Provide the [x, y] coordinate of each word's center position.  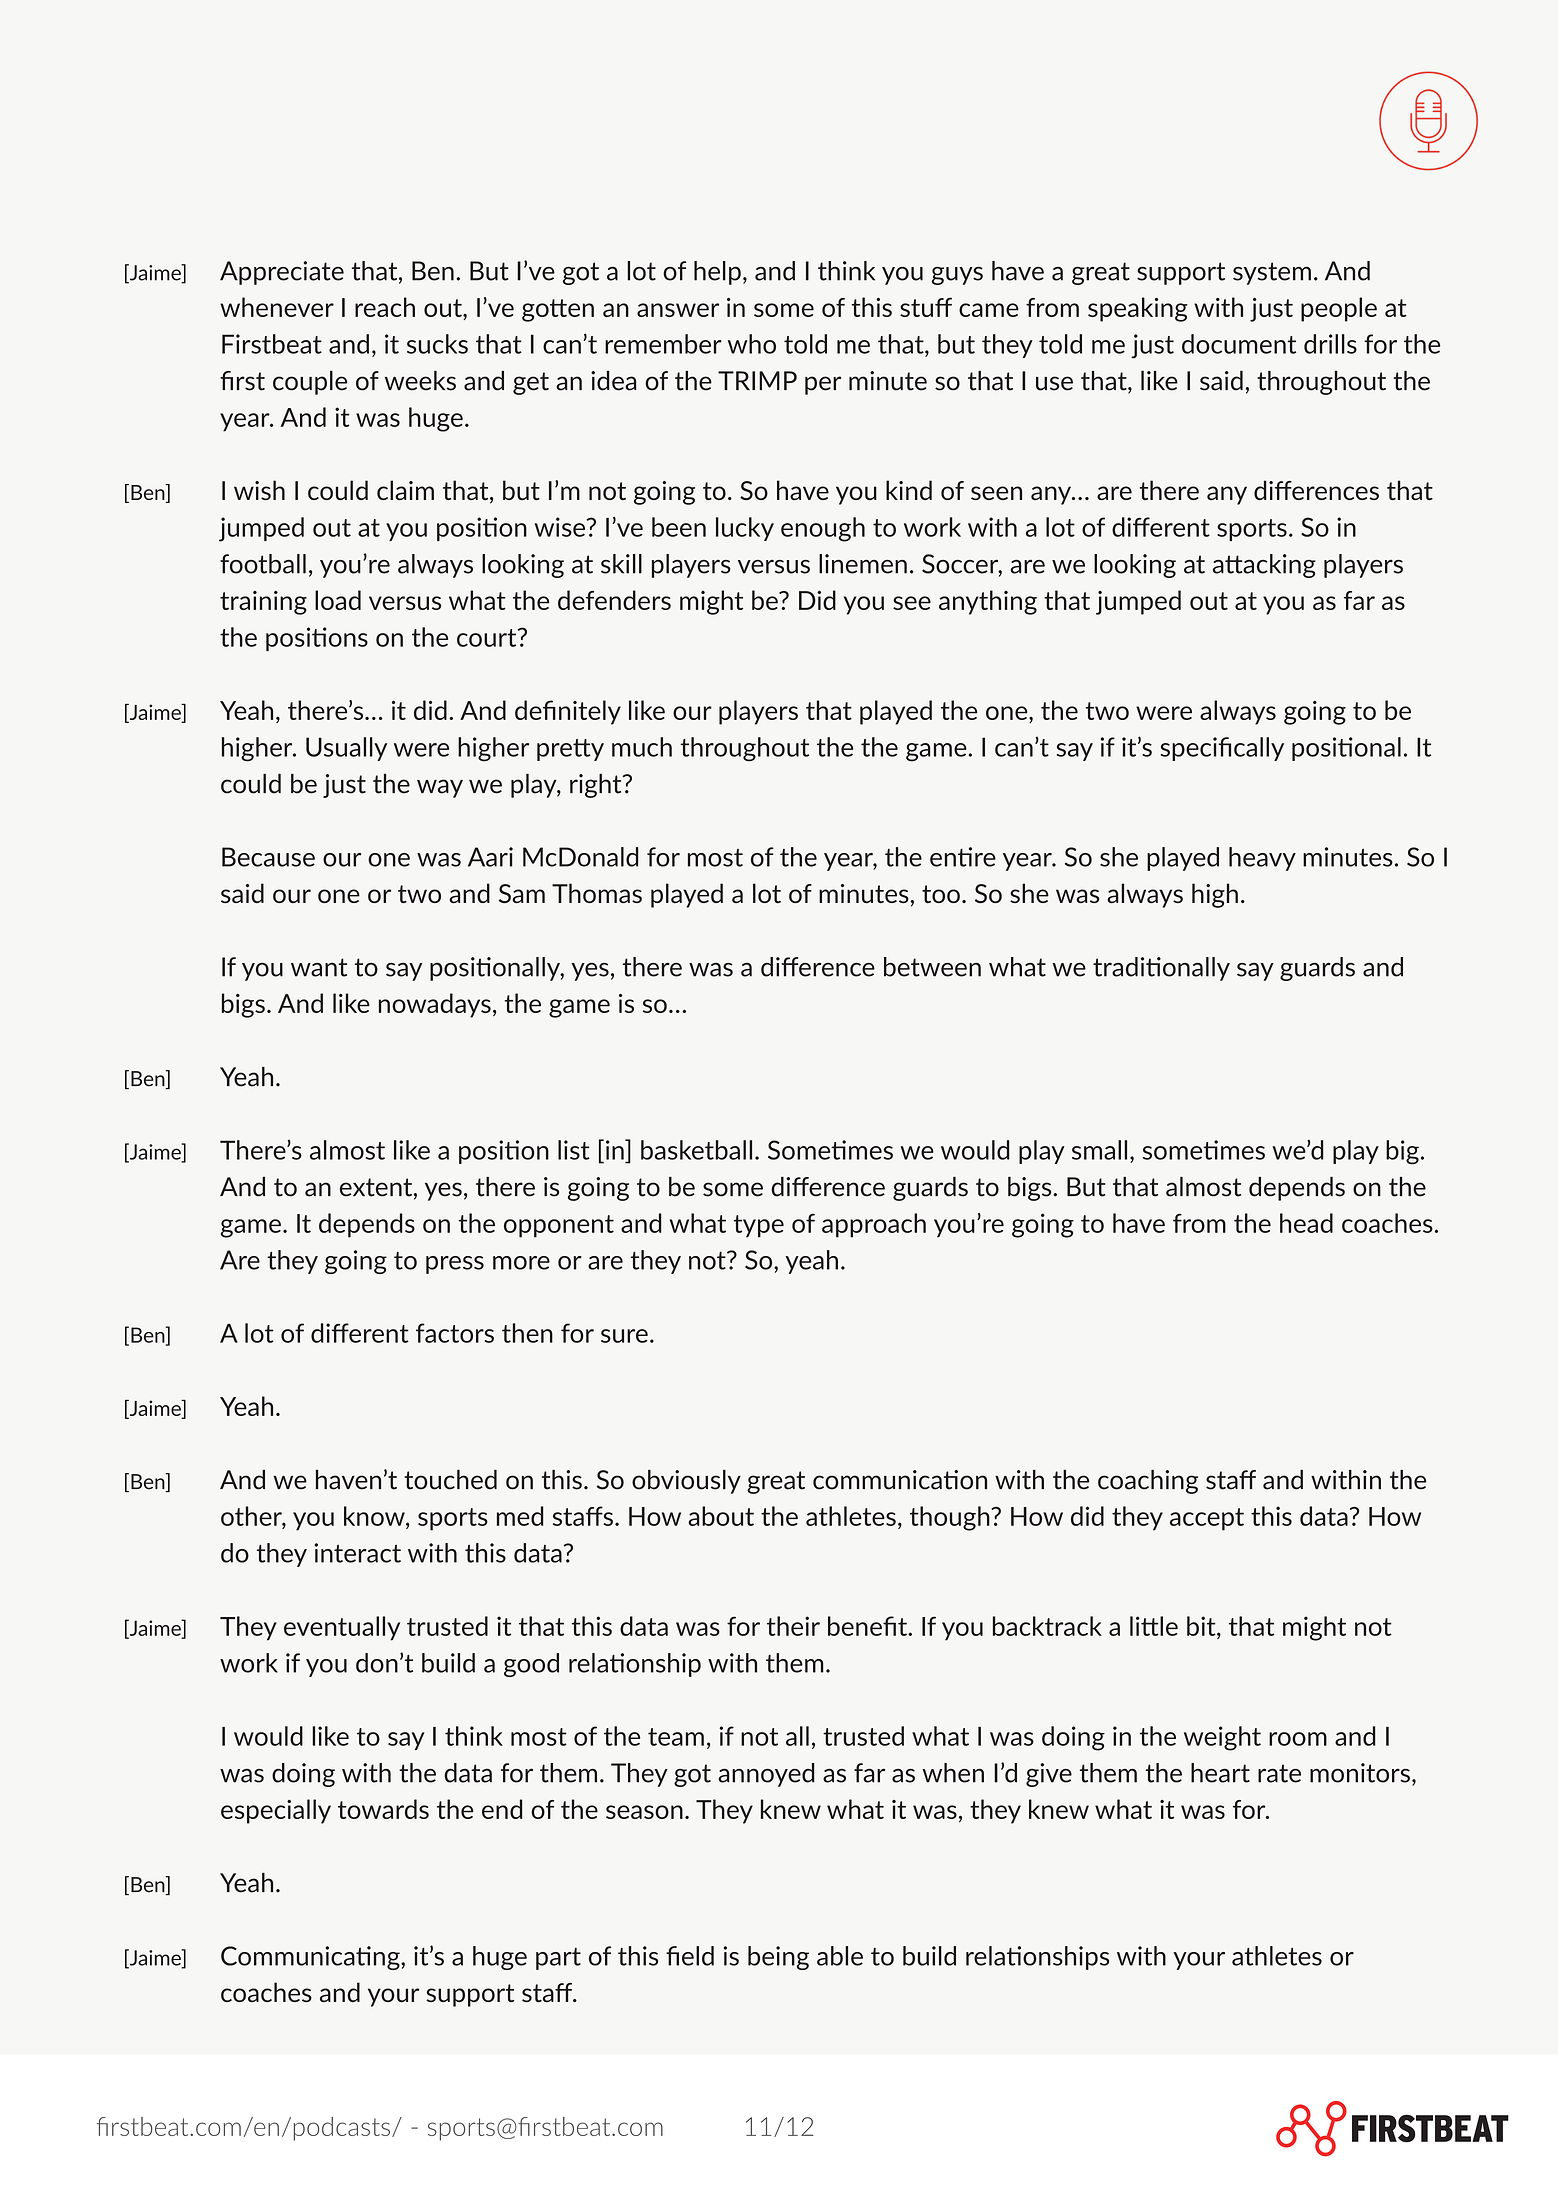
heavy [1262, 859]
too [941, 894]
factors [455, 1333]
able [840, 1956]
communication [900, 1480]
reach [385, 307]
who [752, 344]
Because [268, 857]
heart [1220, 1773]
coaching [1148, 1482]
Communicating [311, 1958]
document [1239, 344]
